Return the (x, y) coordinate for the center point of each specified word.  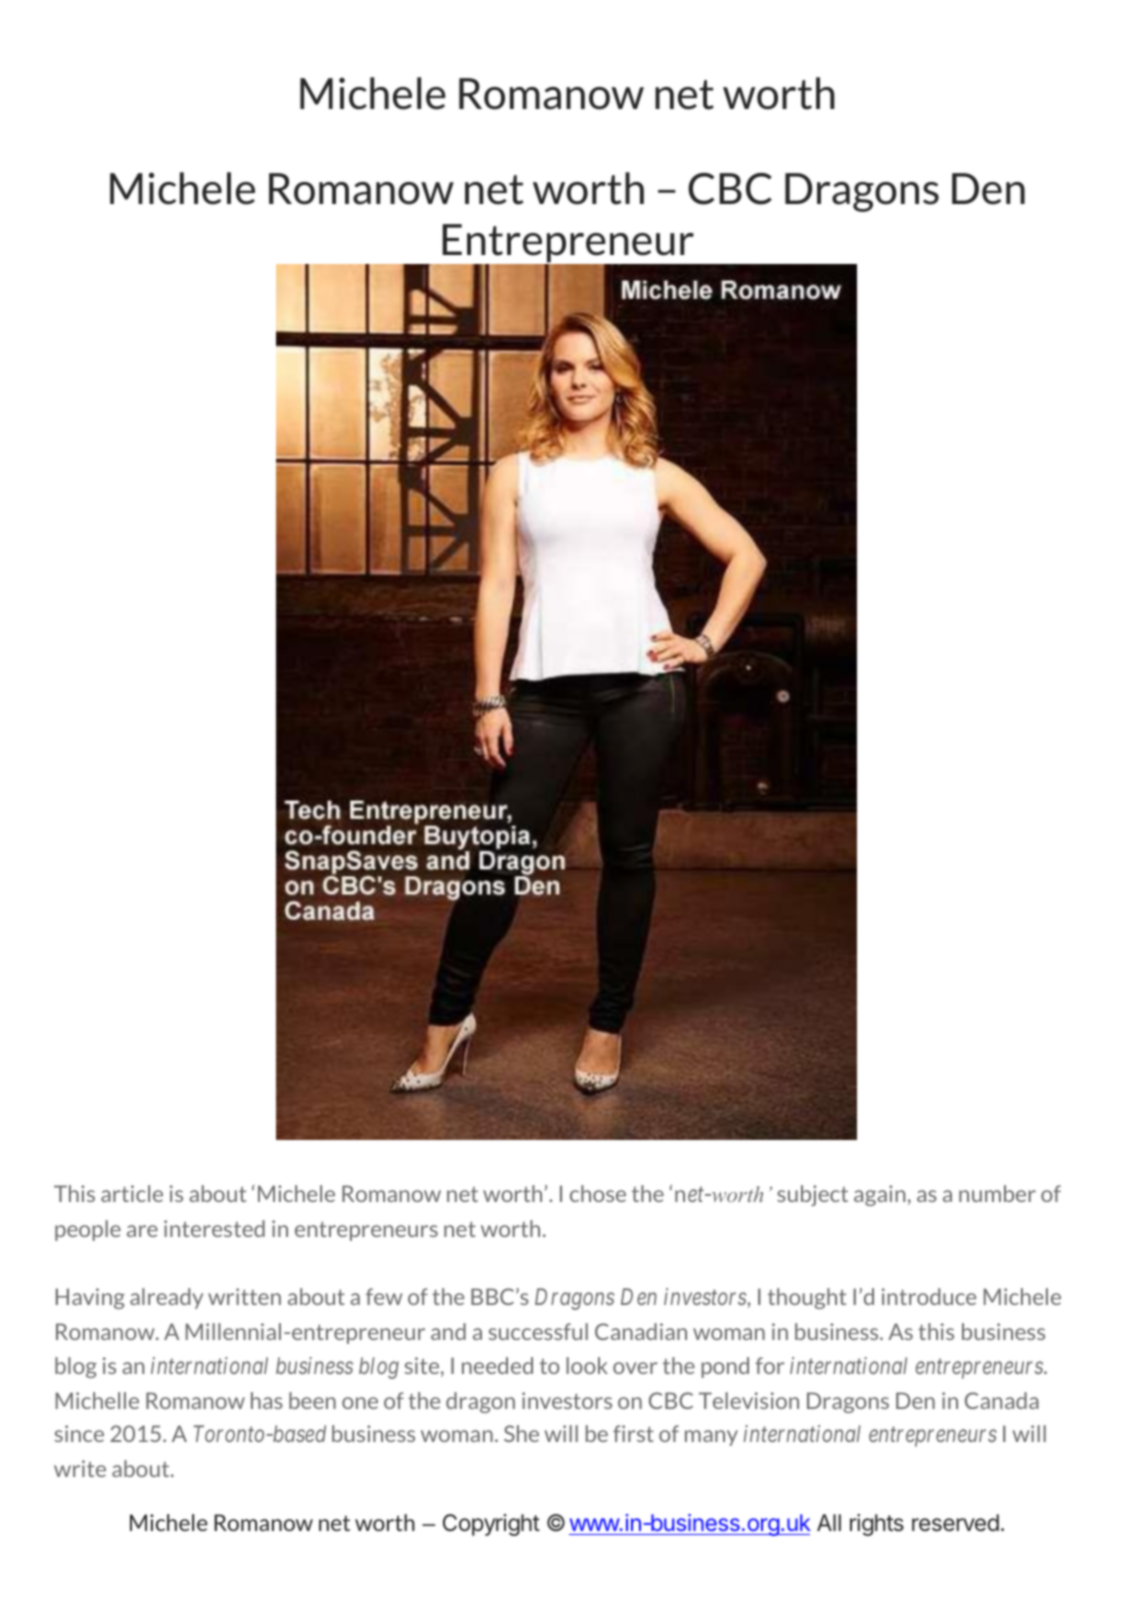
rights (877, 1525)
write (80, 1468)
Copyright (491, 1525)
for (769, 1365)
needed (497, 1365)
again (879, 1195)
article (132, 1193)
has (267, 1400)
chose (598, 1193)
